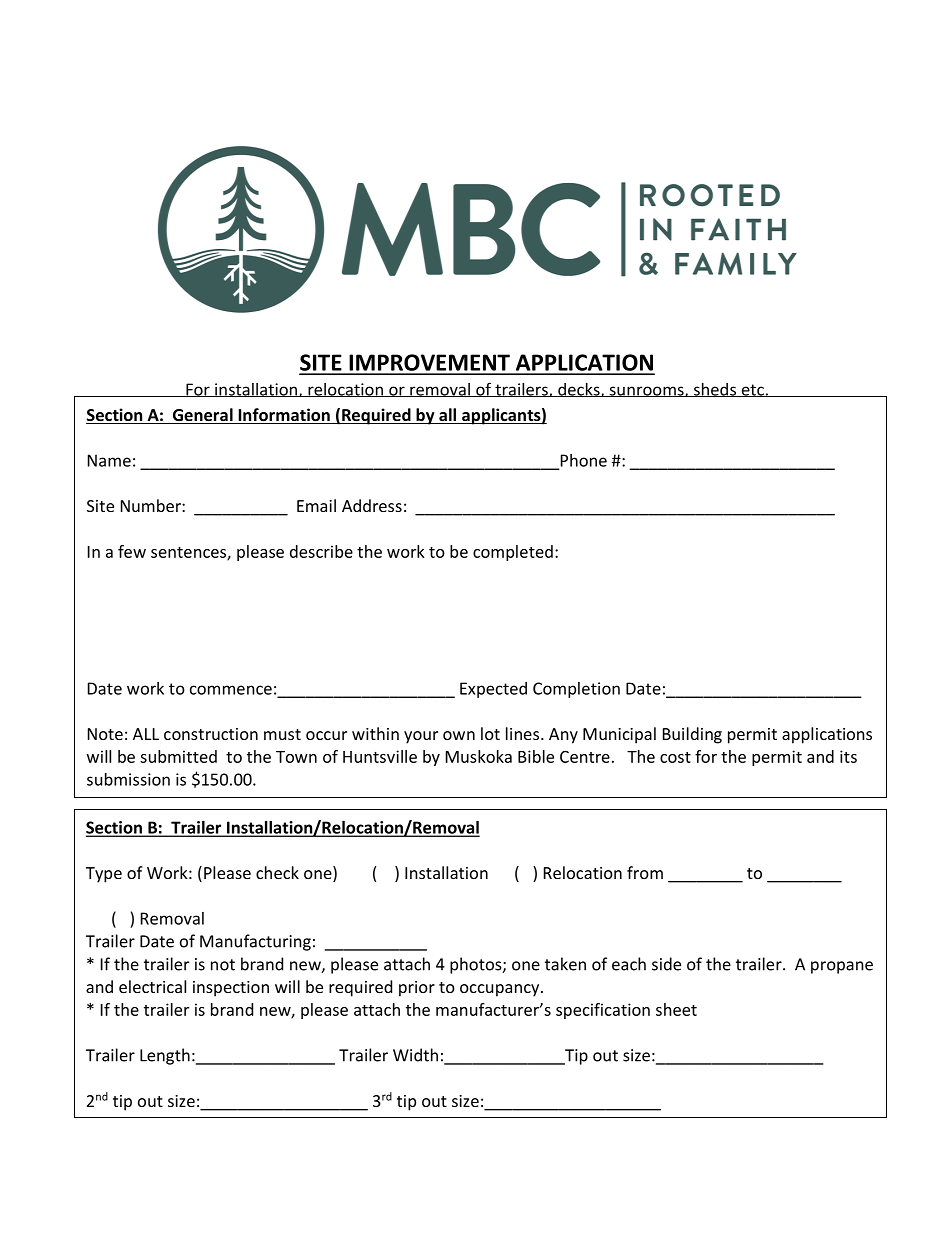  What do you see at coordinates (576, 690) in the document?
I see `Completion` at bounding box center [576, 690].
